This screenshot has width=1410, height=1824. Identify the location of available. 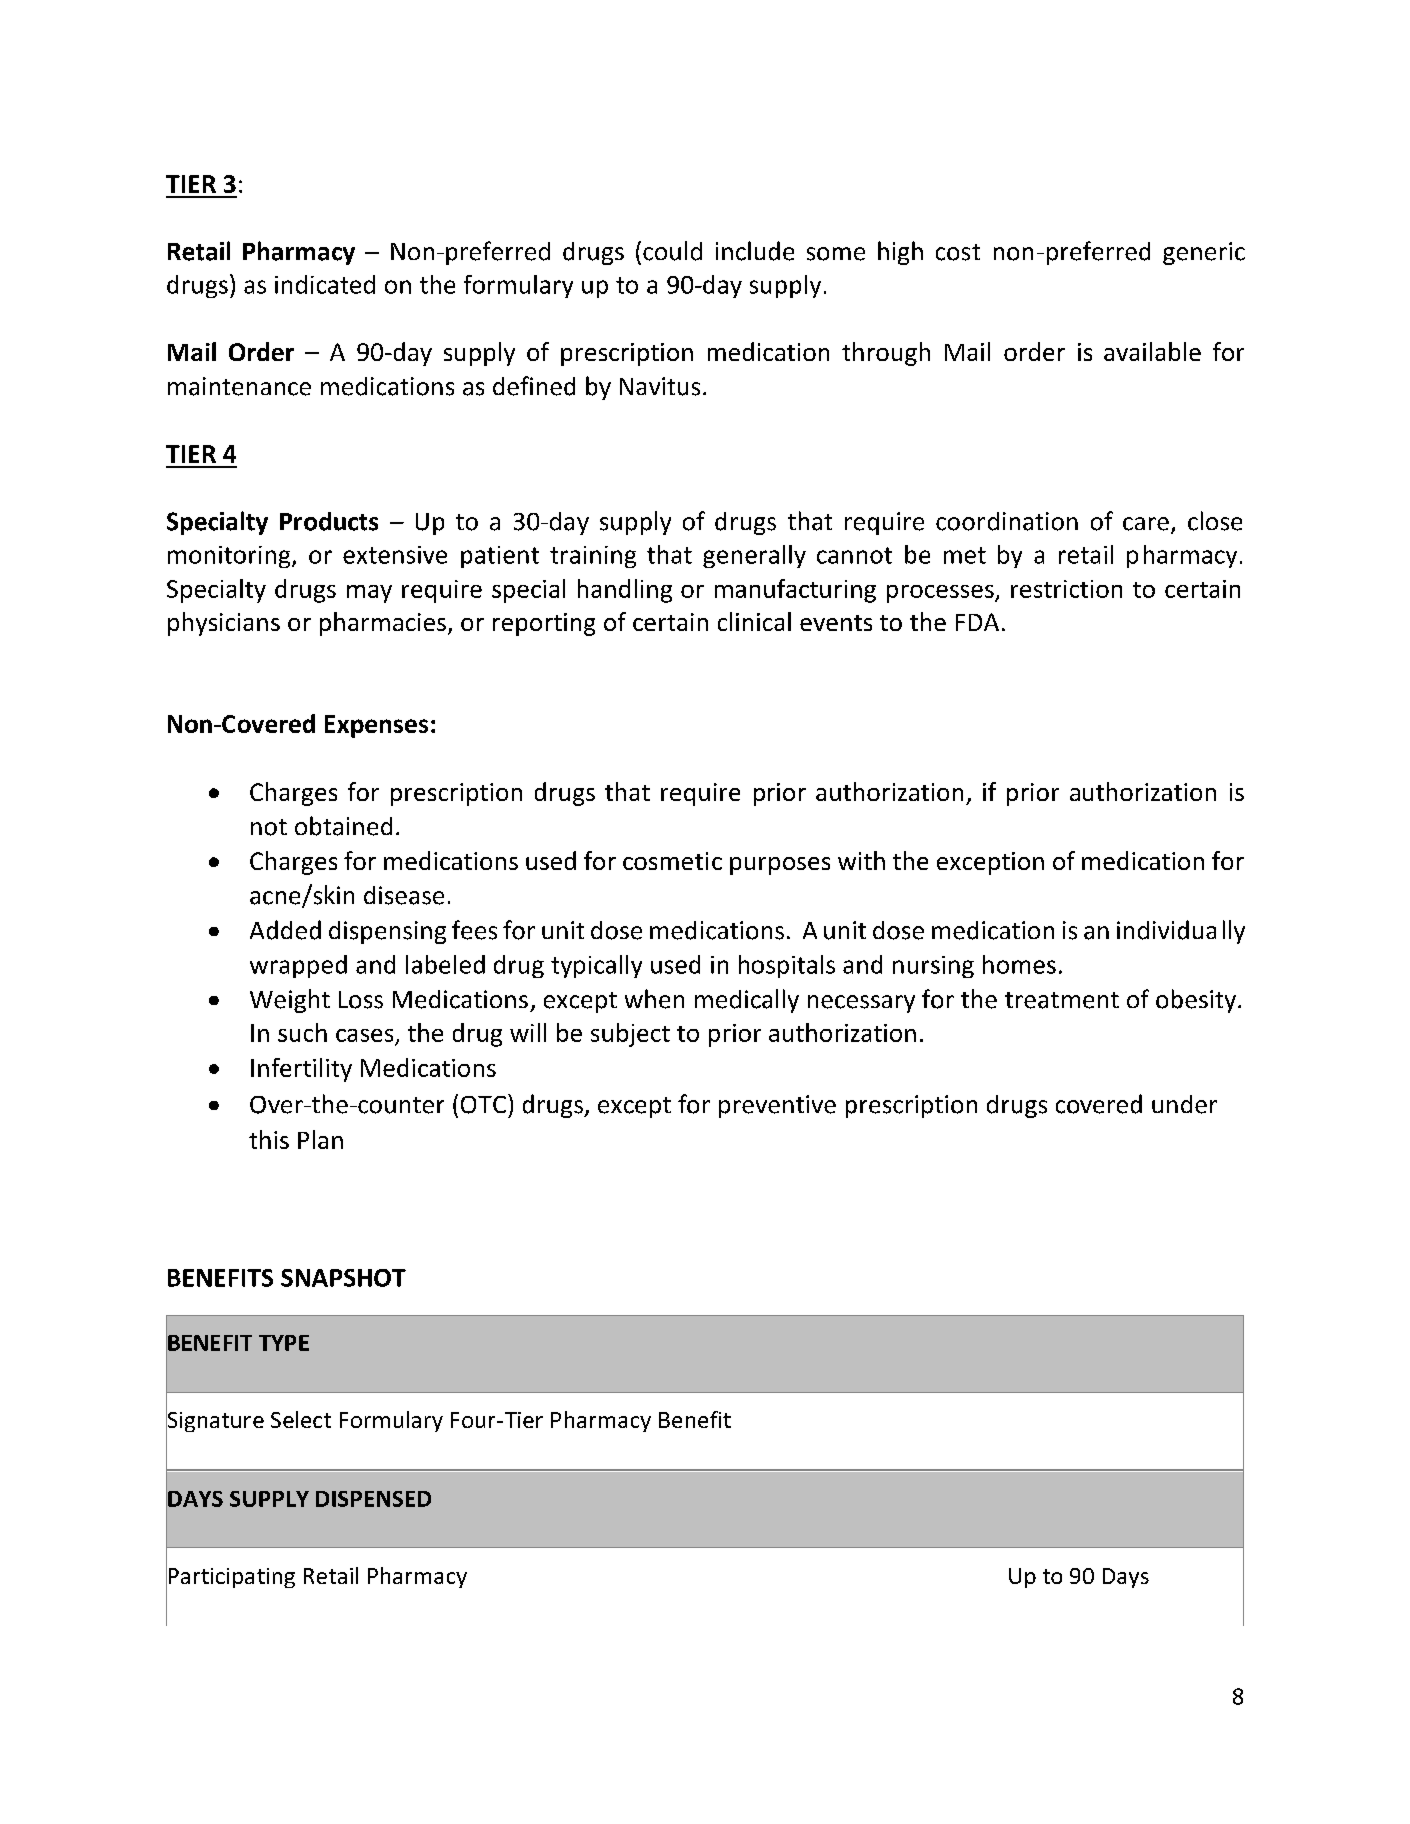
(1152, 351).
